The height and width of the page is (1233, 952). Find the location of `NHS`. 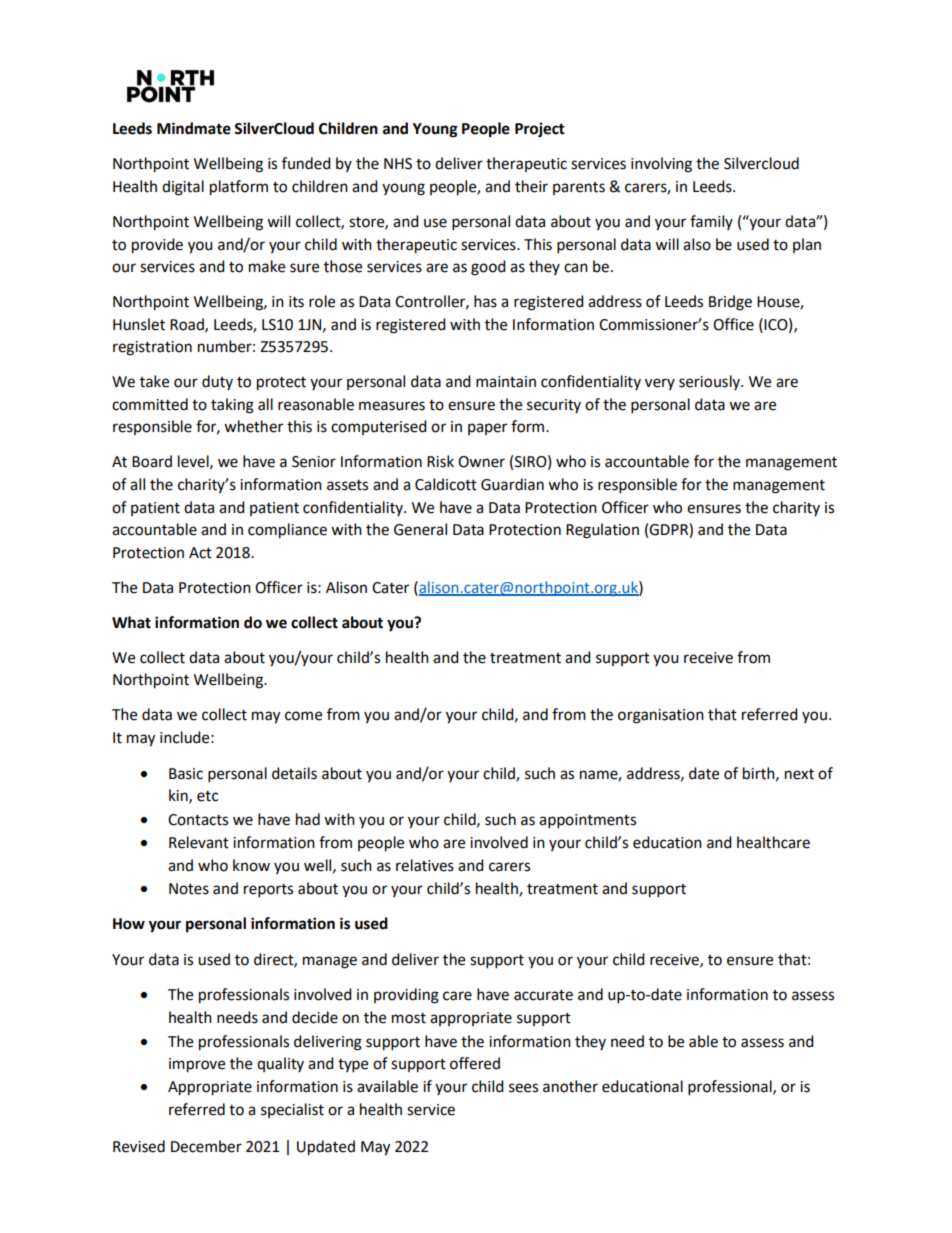

NHS is located at coordinates (398, 164).
